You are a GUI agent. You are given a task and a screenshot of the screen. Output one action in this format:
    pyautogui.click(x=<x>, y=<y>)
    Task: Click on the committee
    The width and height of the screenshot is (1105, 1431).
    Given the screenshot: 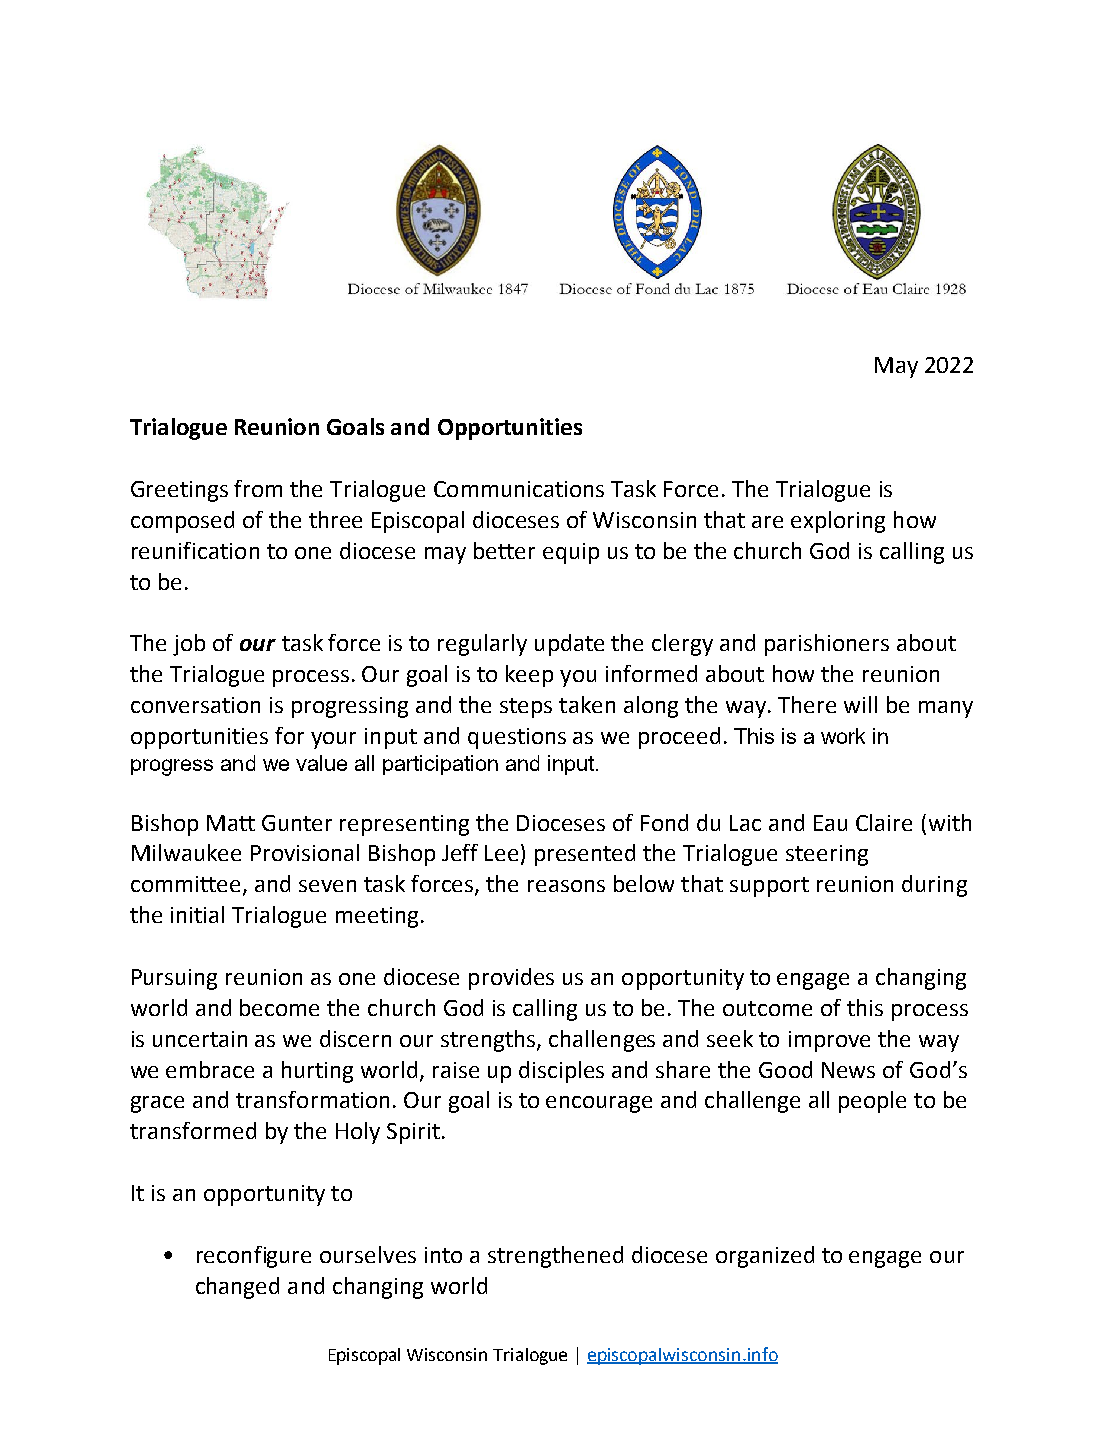 What is the action you would take?
    pyautogui.click(x=187, y=885)
